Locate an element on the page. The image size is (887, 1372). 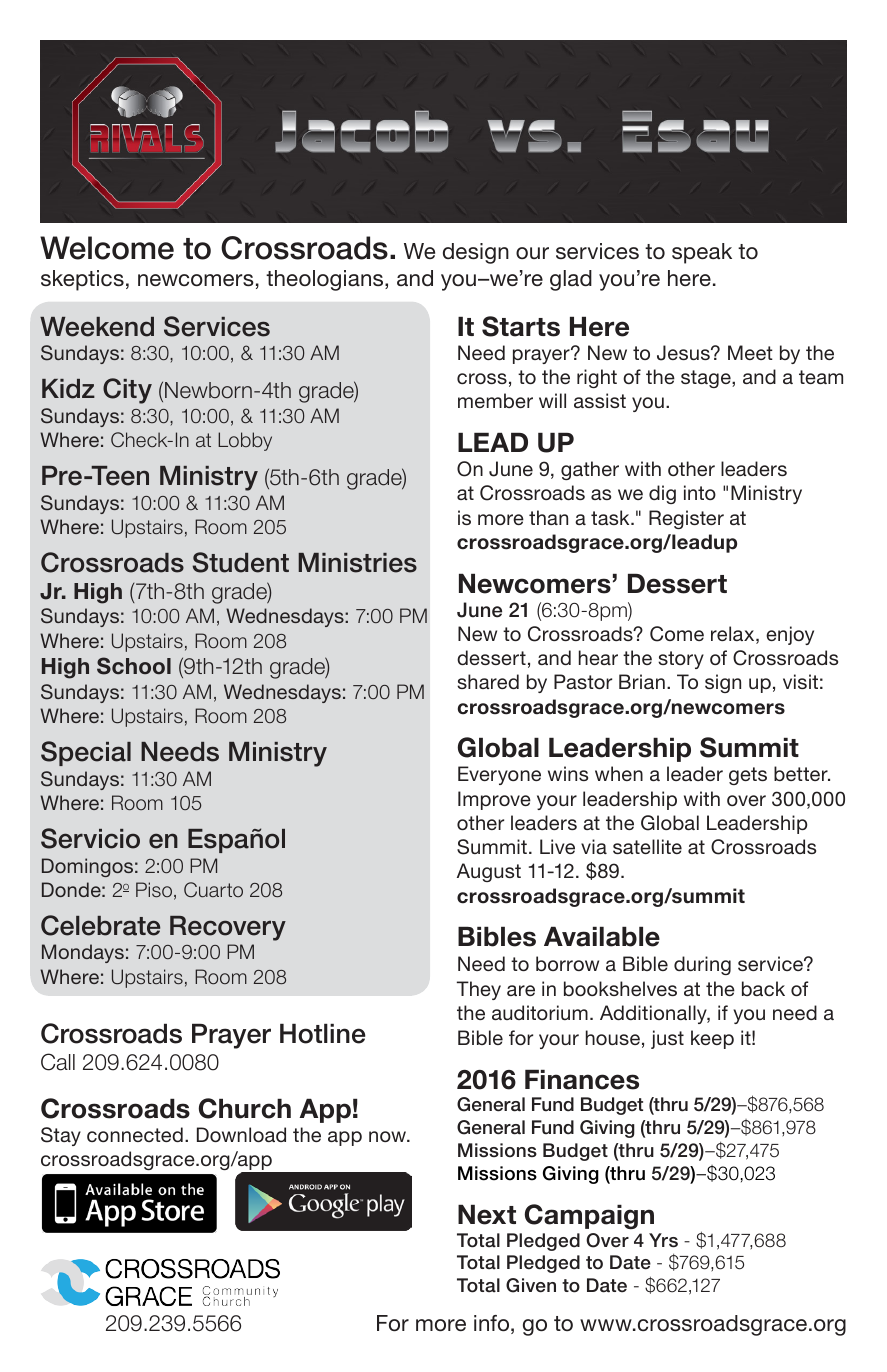
Starts is located at coordinates (521, 326).
